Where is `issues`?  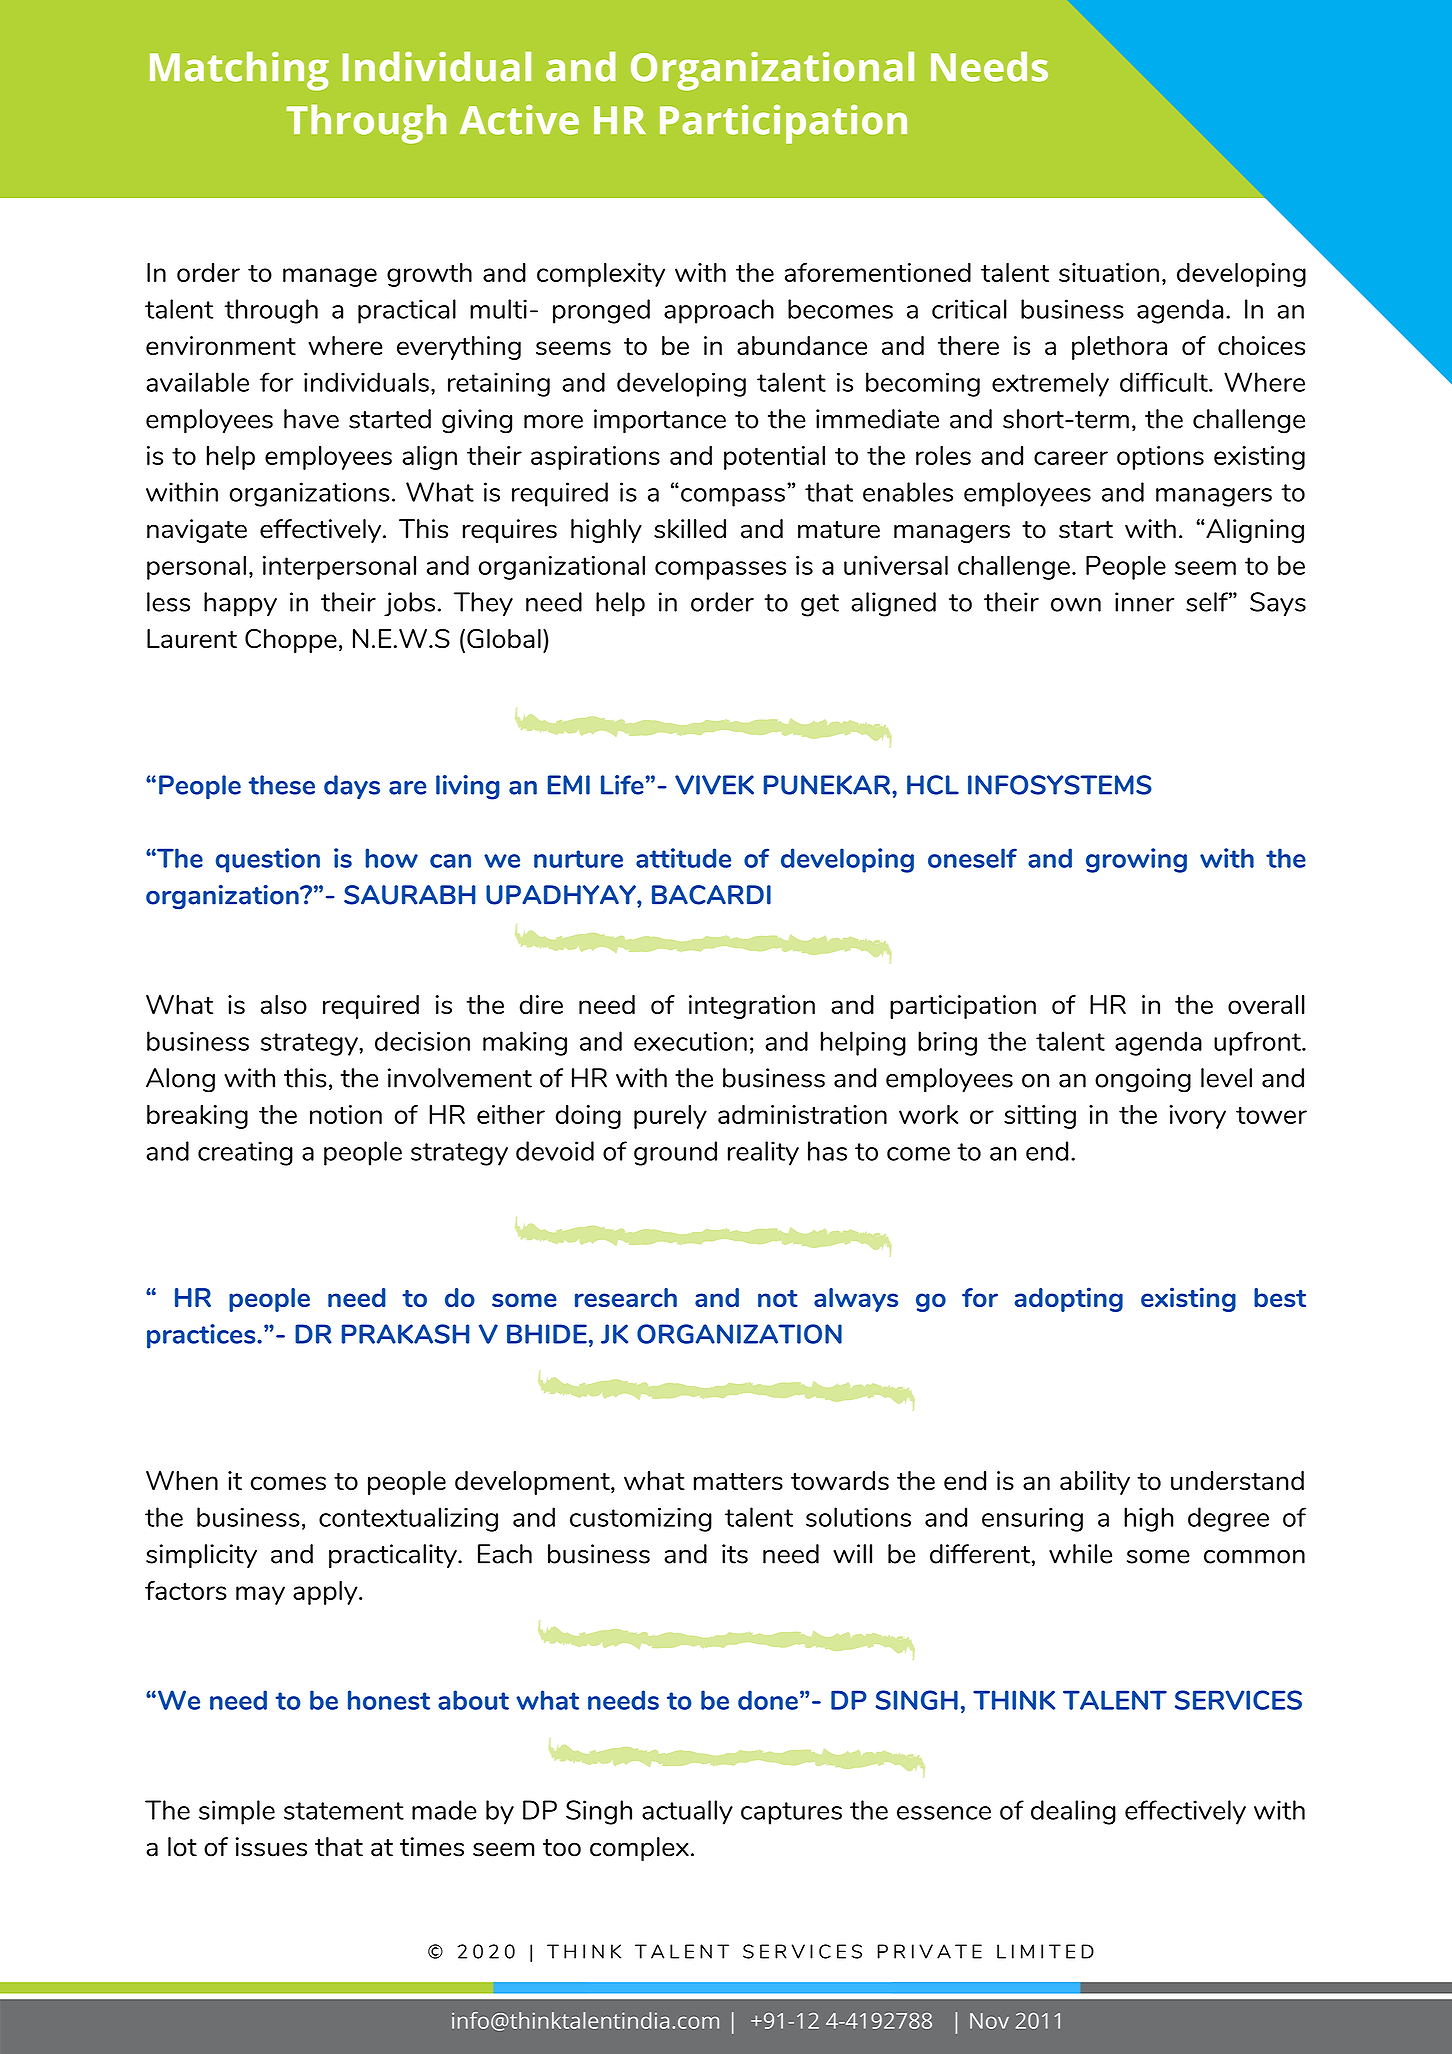
issues is located at coordinates (271, 1847).
